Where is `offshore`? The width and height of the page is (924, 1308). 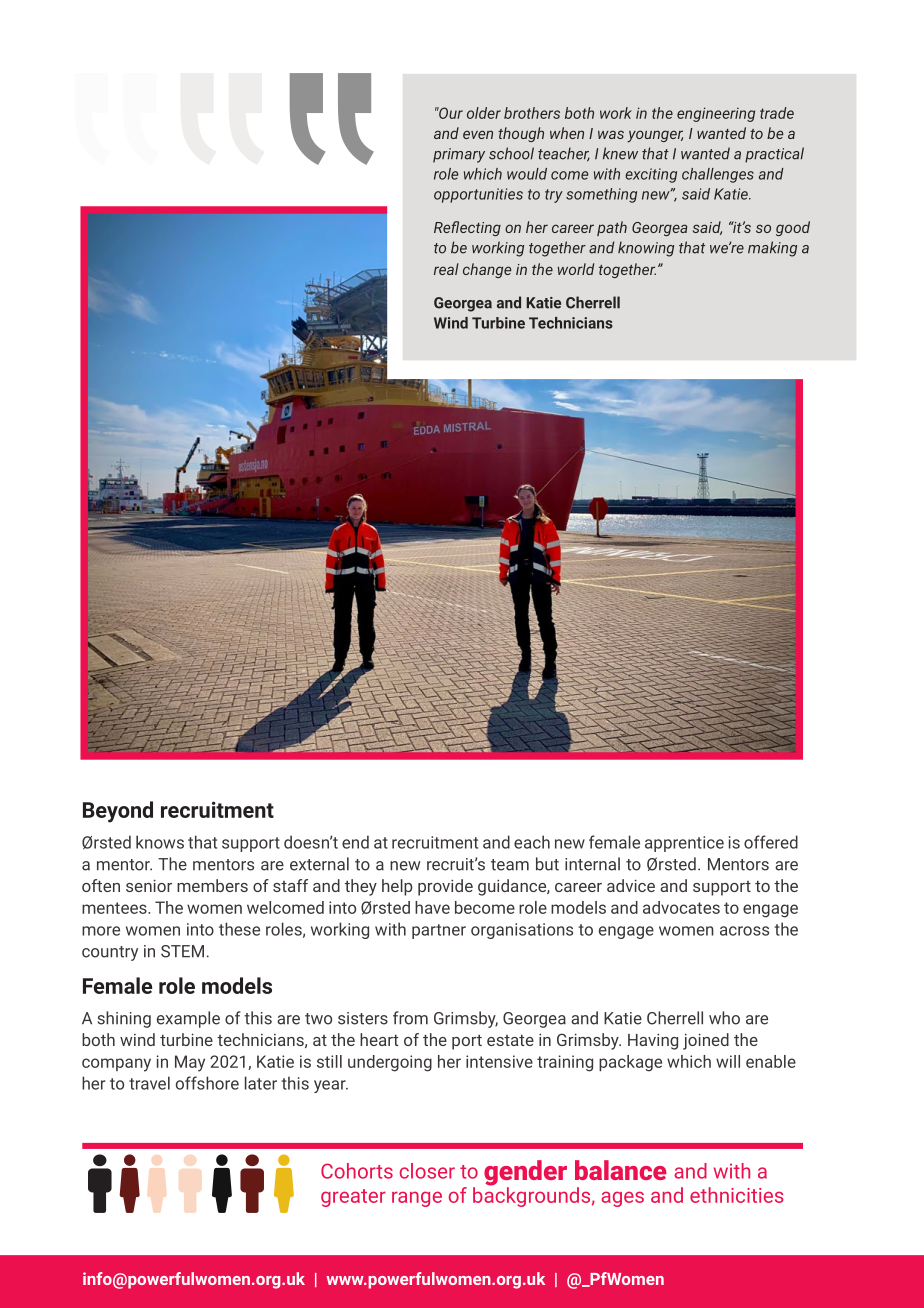
offshore is located at coordinates (207, 1083).
